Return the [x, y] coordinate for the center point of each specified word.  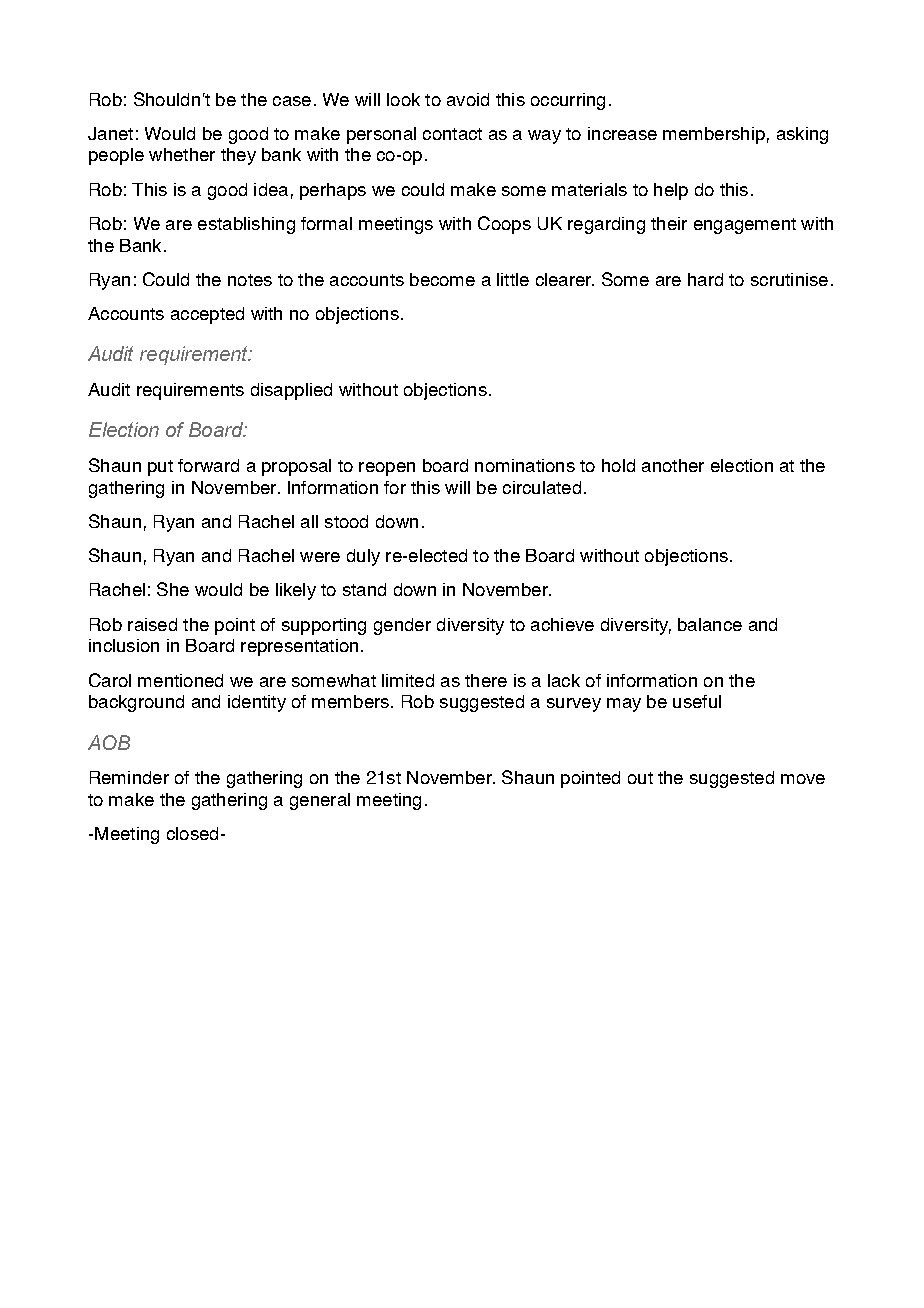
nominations [525, 465]
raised [152, 624]
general [320, 801]
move [803, 779]
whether [182, 154]
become [442, 279]
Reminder [129, 777]
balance [710, 624]
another [673, 465]
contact [452, 134]
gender [402, 626]
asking [802, 135]
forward [208, 465]
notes [250, 280]
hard [705, 279]
